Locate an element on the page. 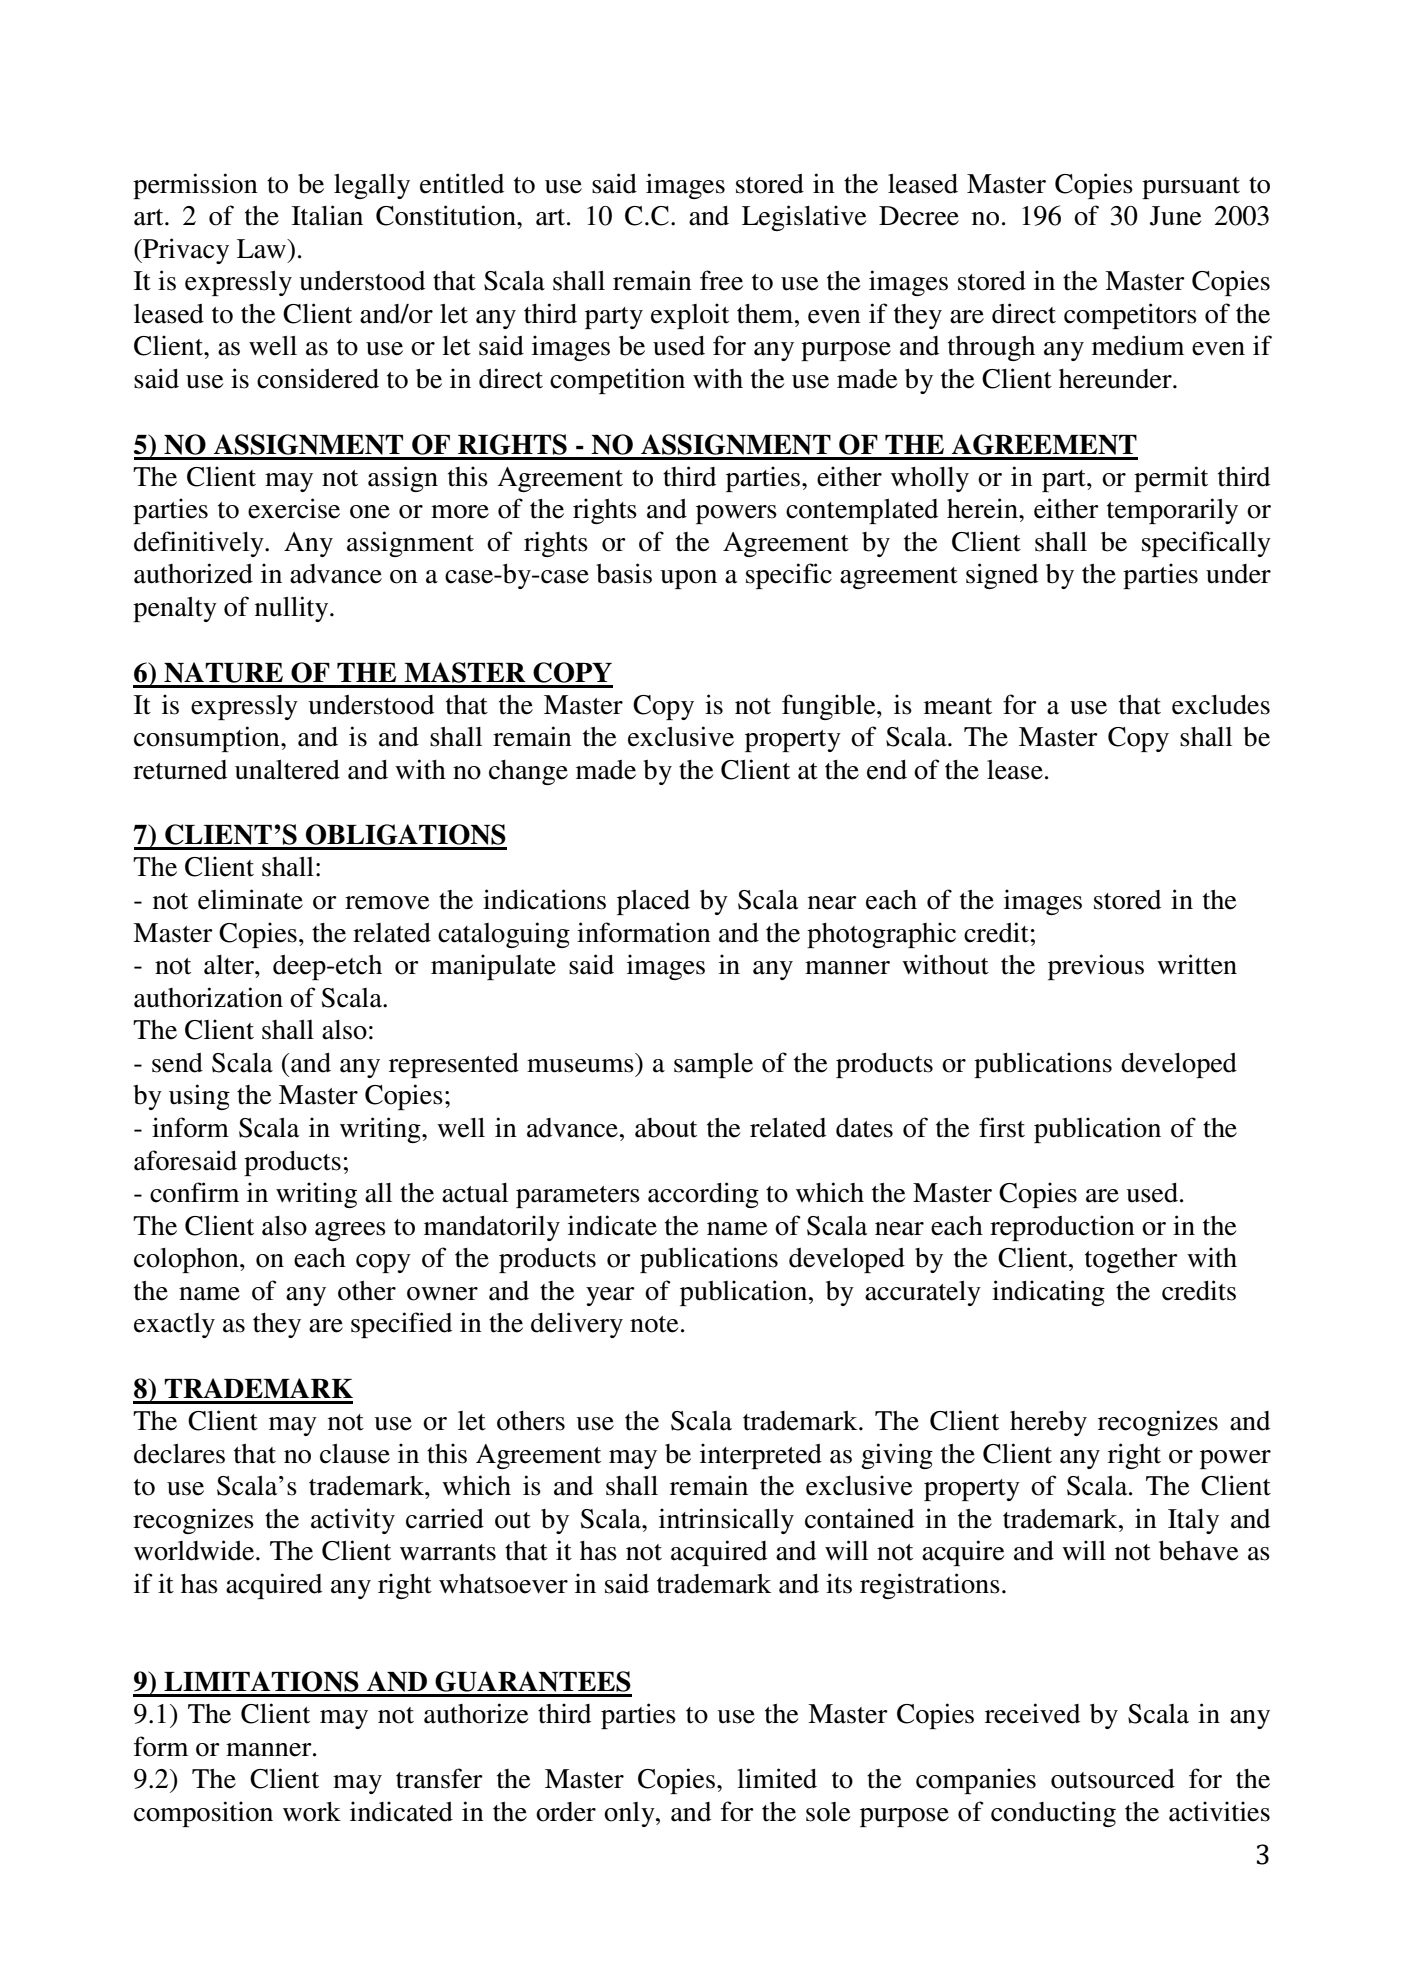 This page has width=1404, height=1987. free is located at coordinates (721, 280).
